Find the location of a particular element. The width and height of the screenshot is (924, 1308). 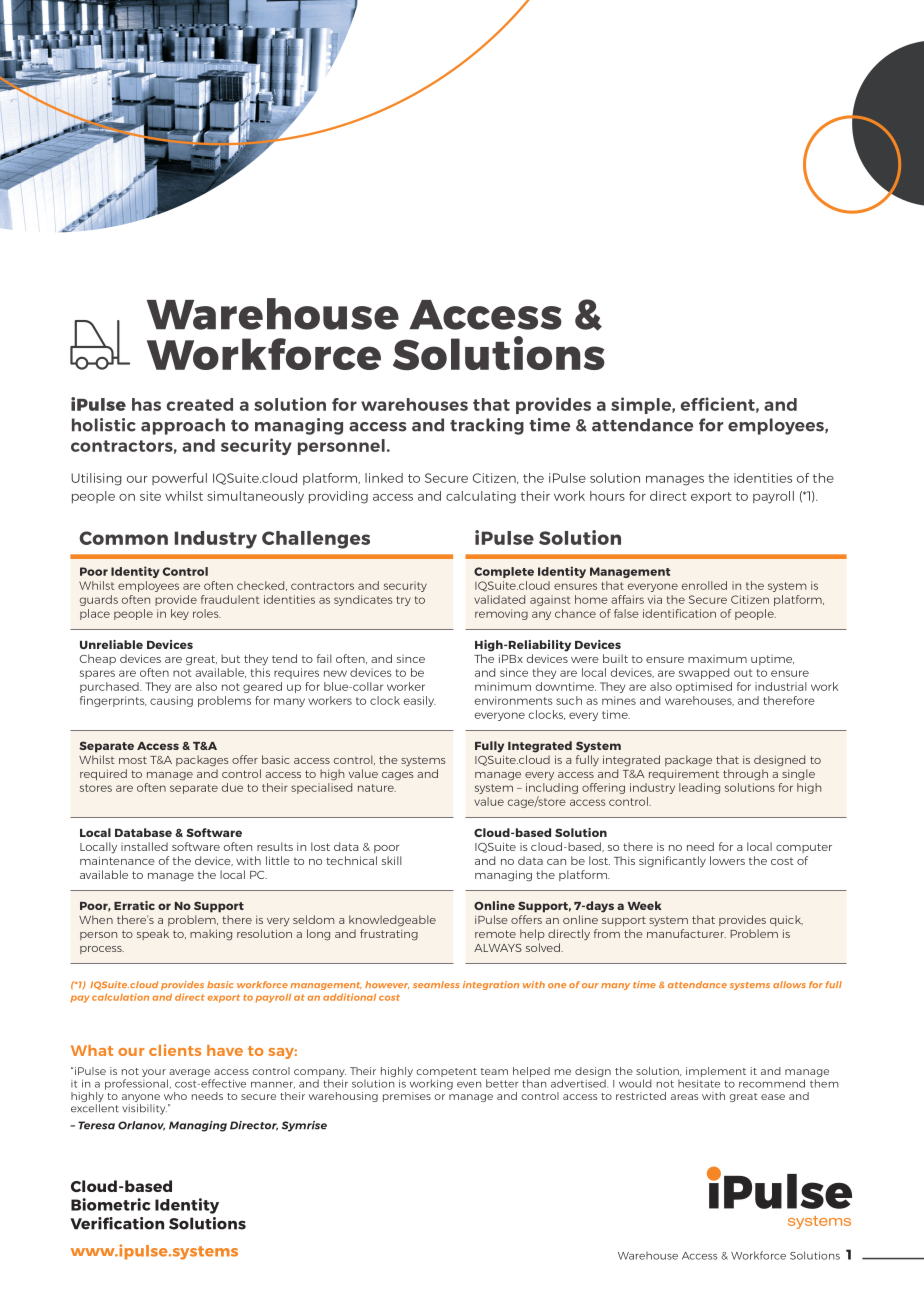

Biometric is located at coordinates (110, 1204).
